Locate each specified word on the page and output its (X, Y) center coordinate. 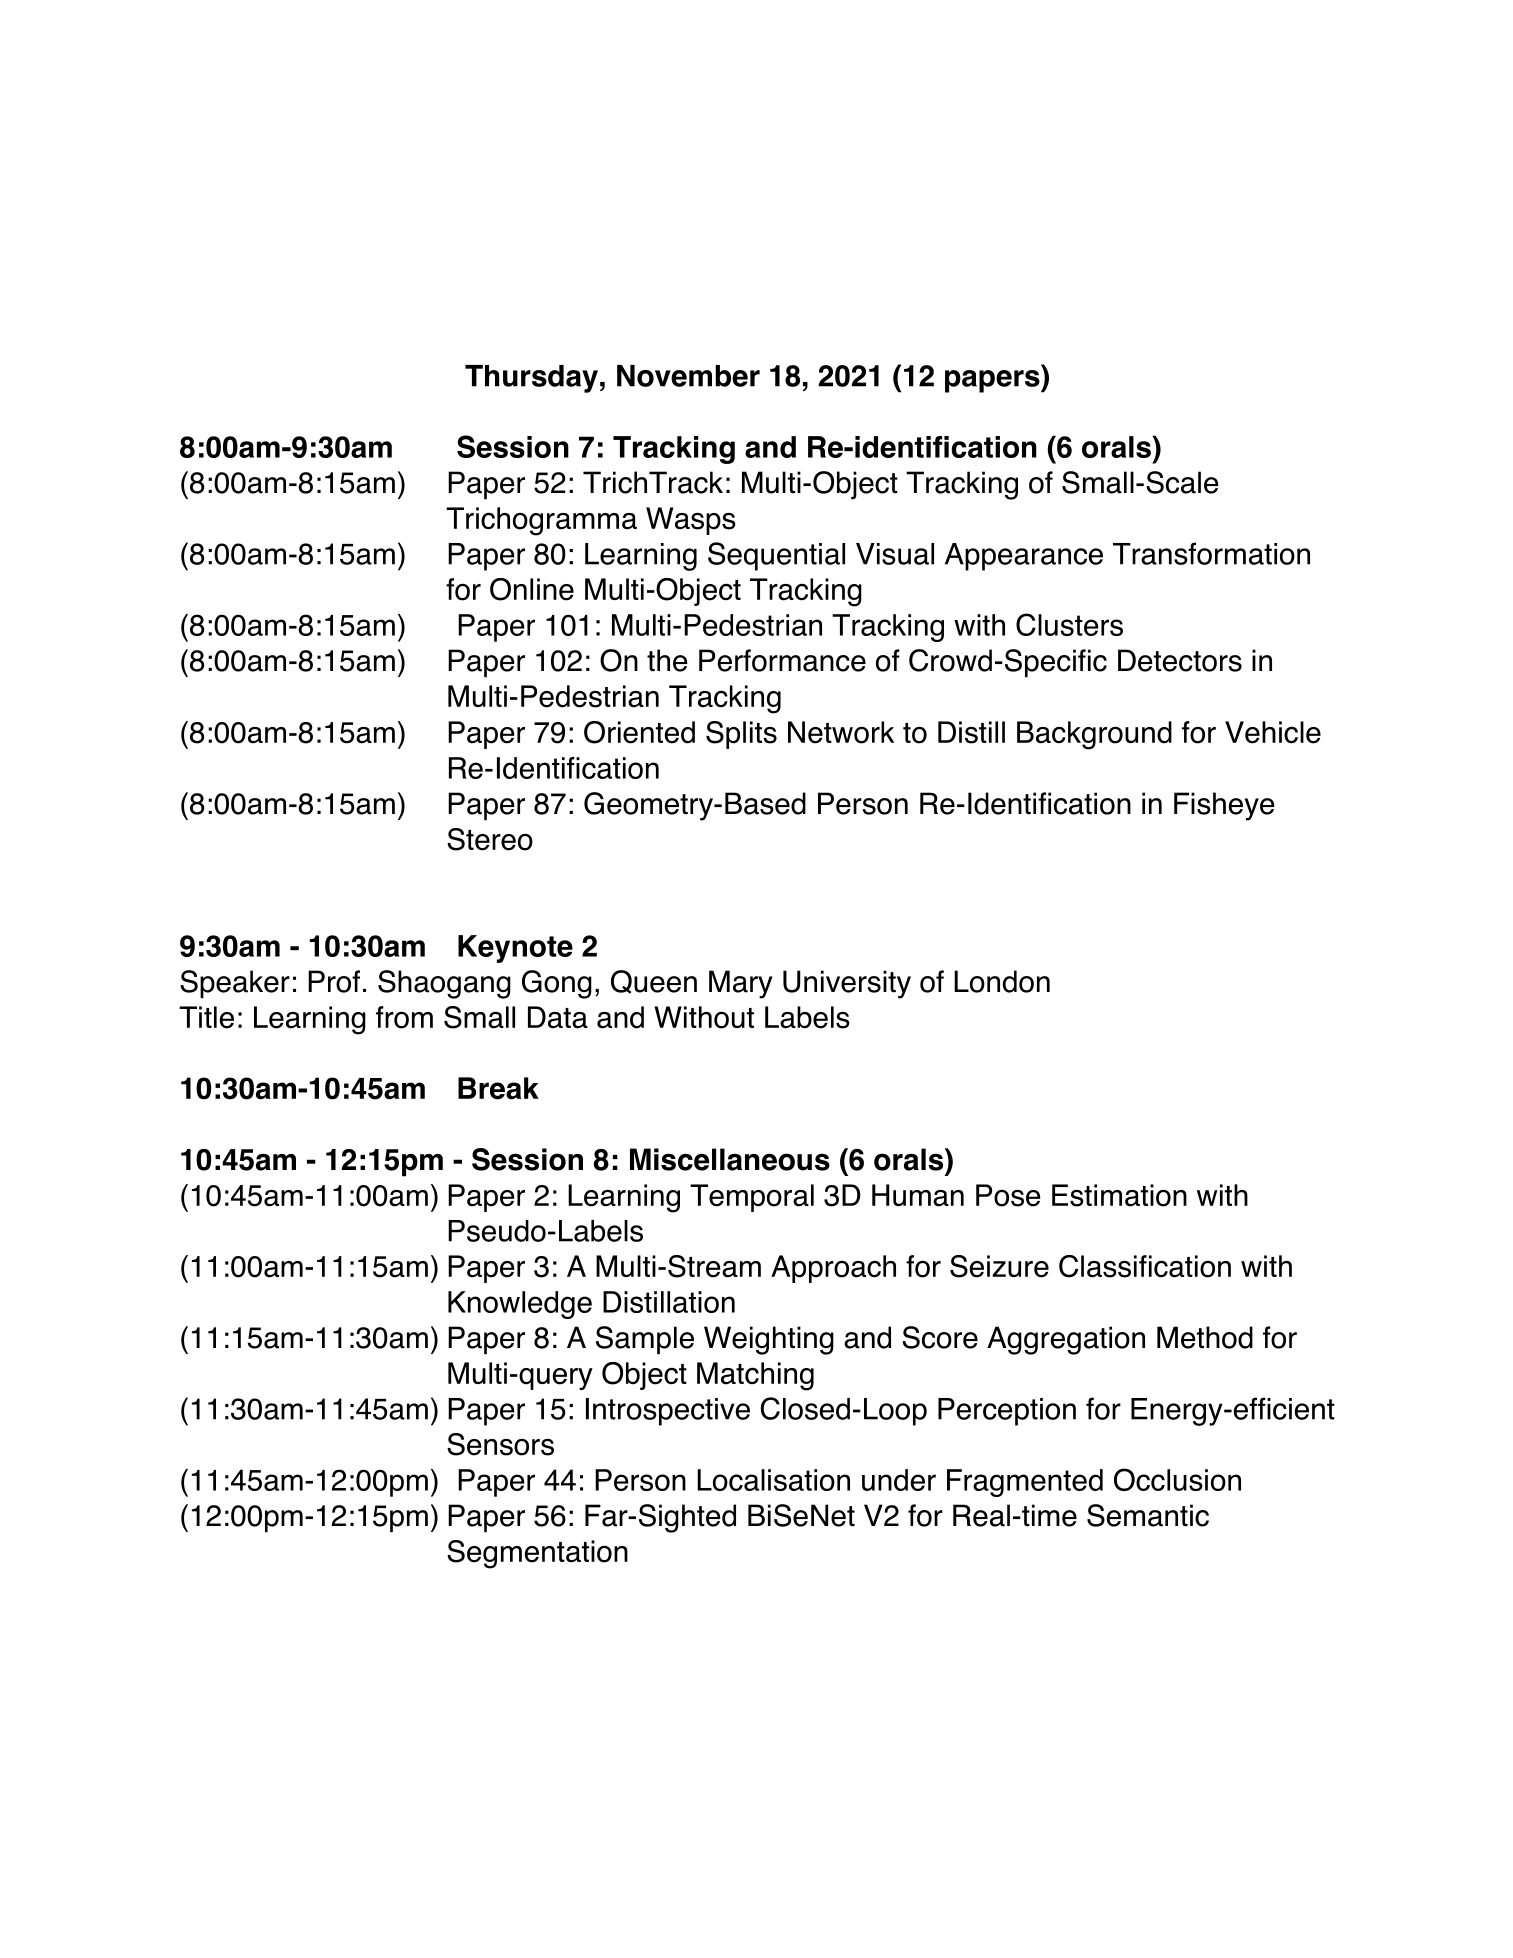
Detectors (1180, 660)
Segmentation (537, 1554)
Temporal (752, 1198)
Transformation (1211, 553)
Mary (741, 984)
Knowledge (520, 1305)
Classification (1145, 1266)
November (688, 376)
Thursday (531, 379)
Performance (782, 660)
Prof (334, 981)
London (1002, 981)
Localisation (773, 1480)
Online (532, 589)
